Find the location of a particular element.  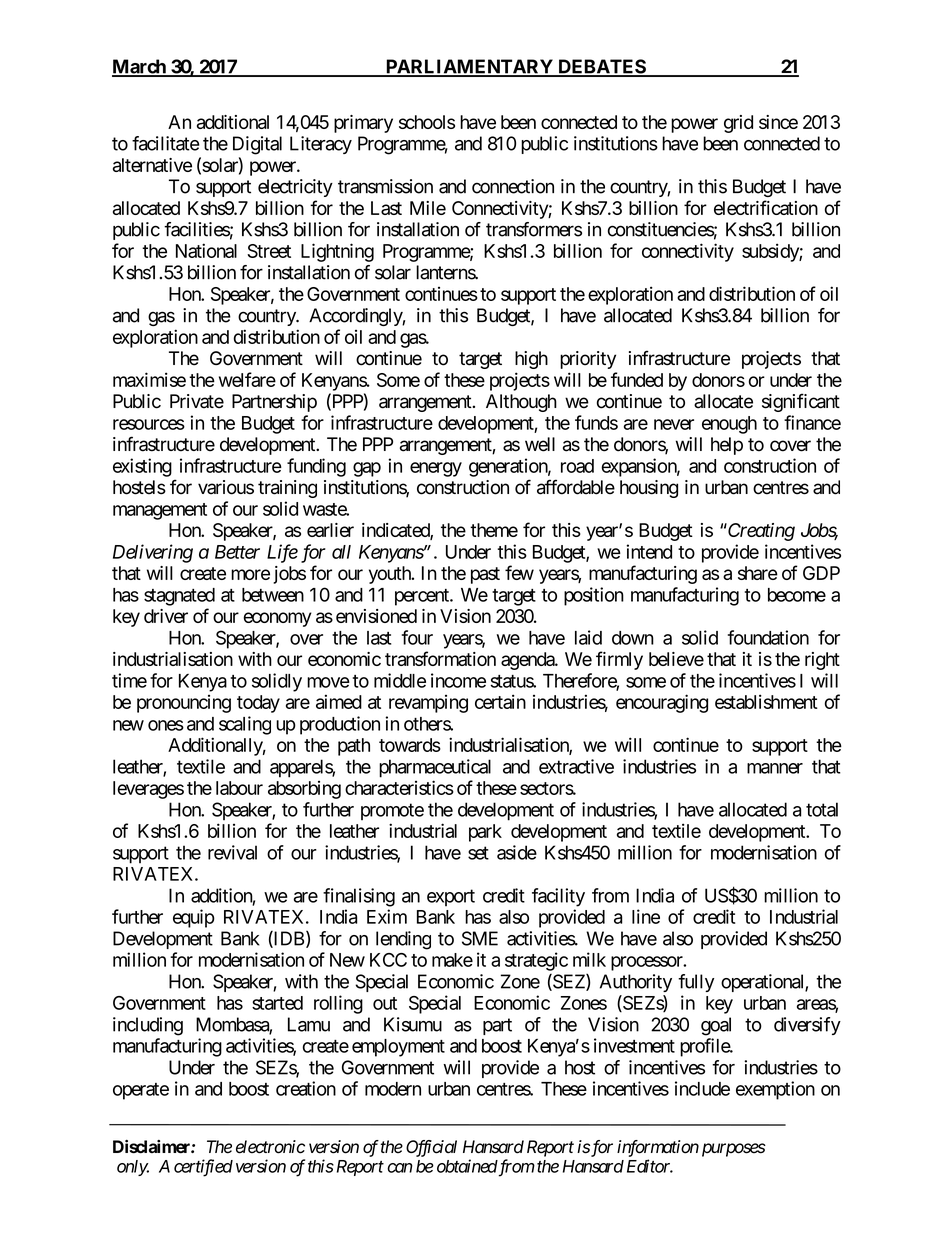

welfare is located at coordinates (247, 379).
